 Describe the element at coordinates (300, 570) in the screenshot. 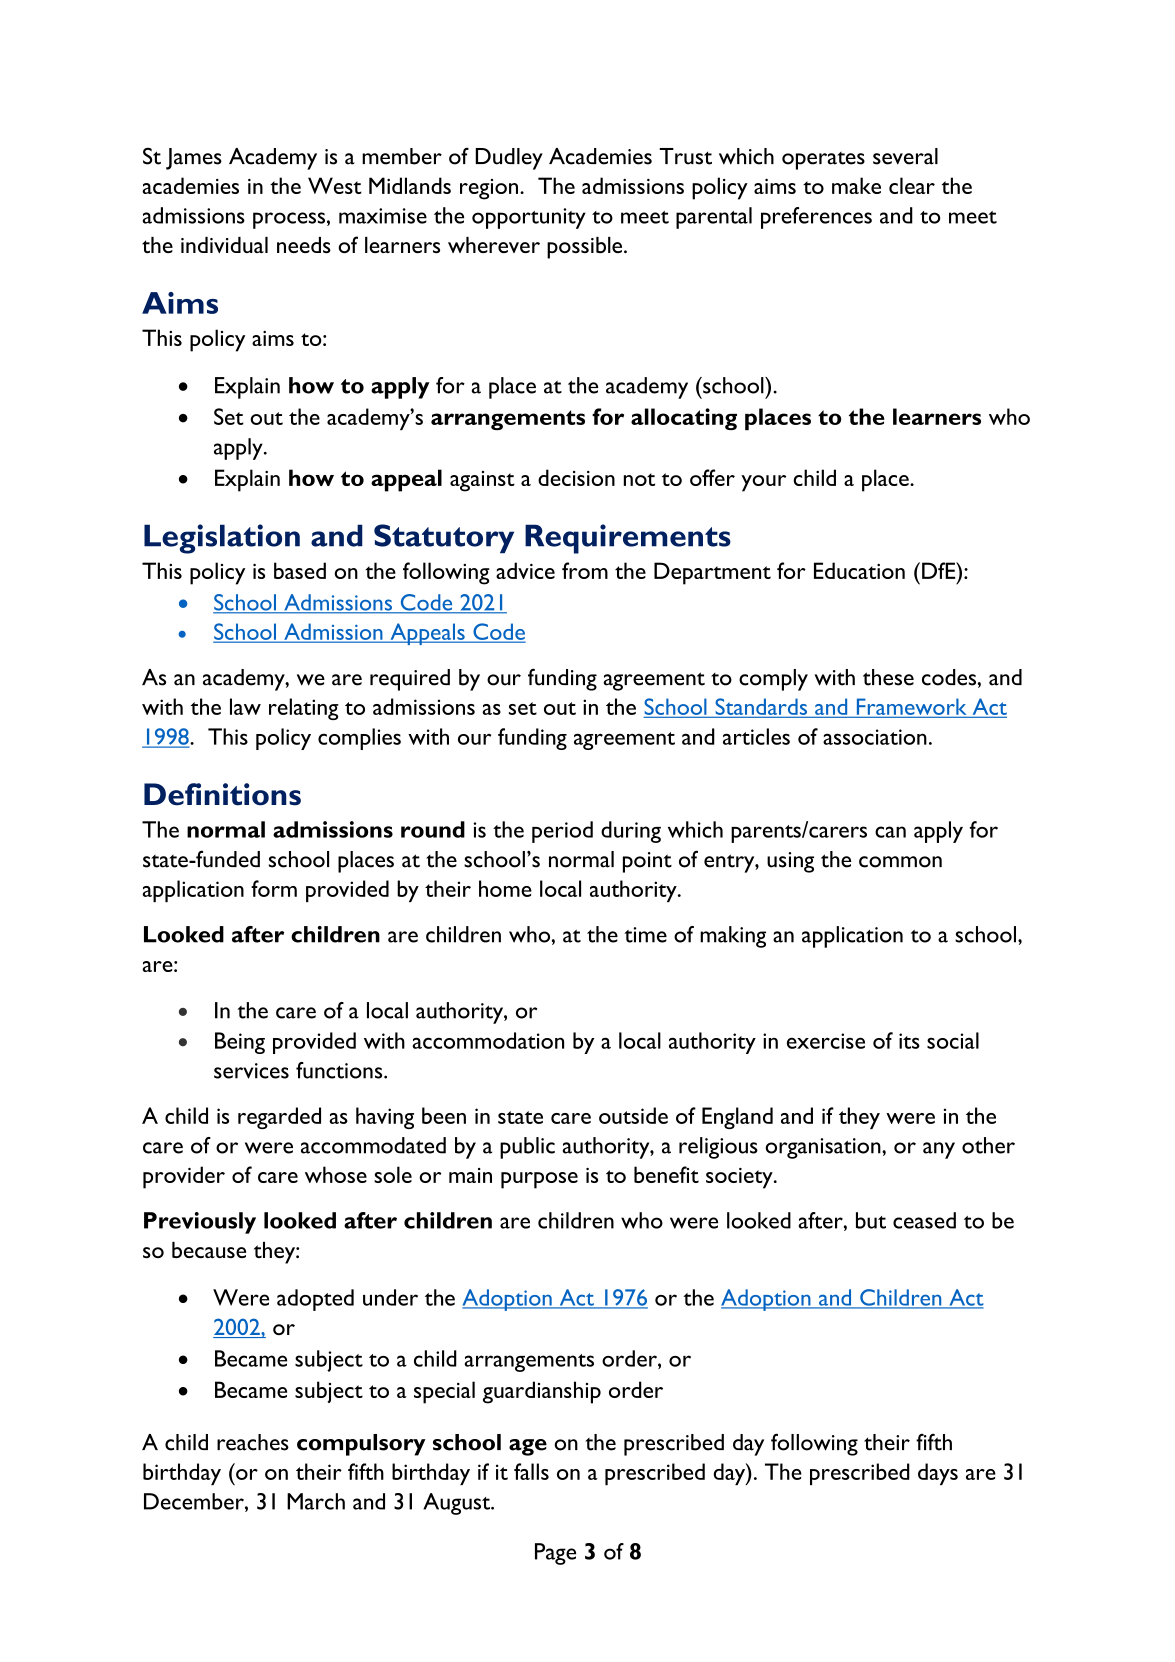

I see `based` at that location.
